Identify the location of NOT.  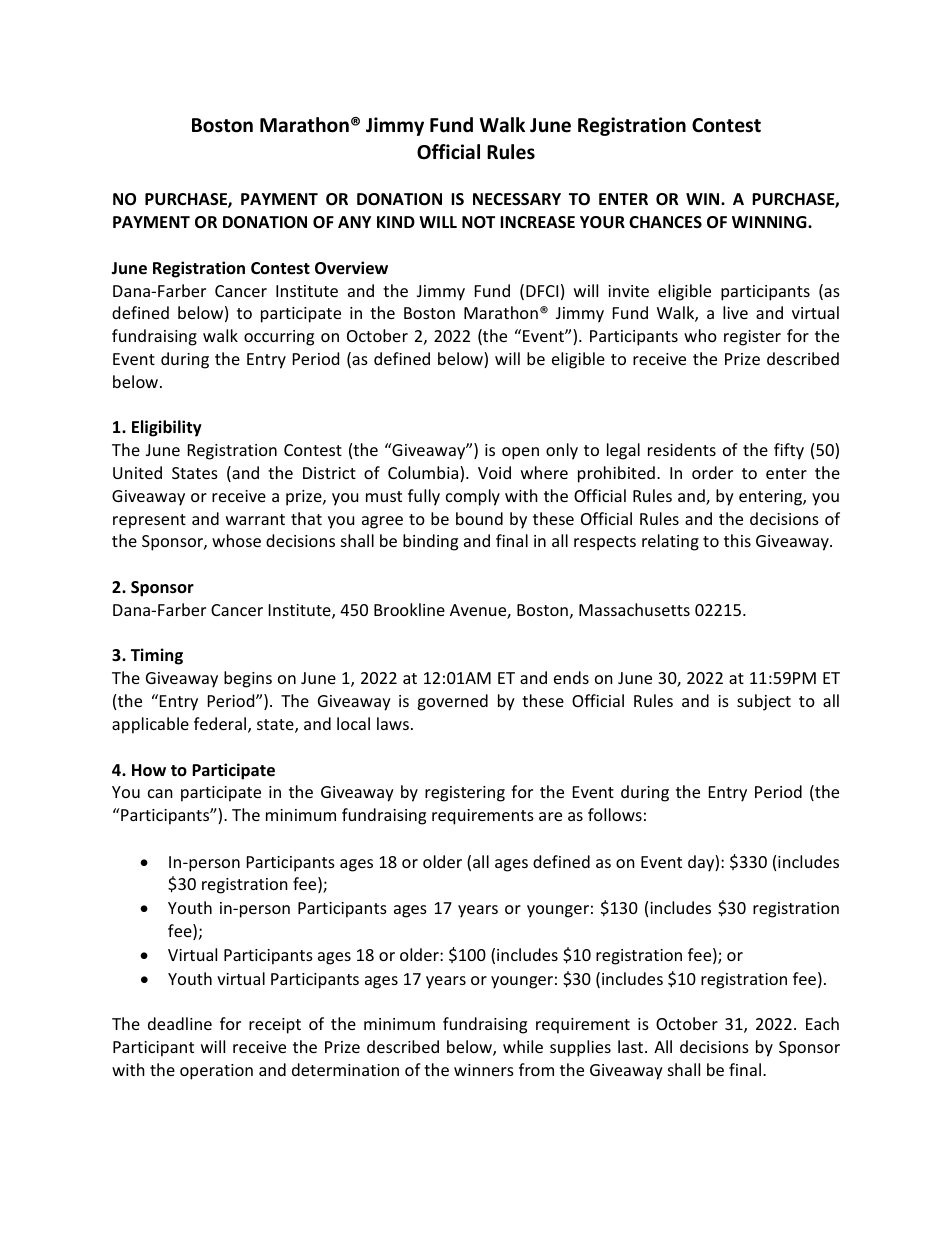
(478, 222).
